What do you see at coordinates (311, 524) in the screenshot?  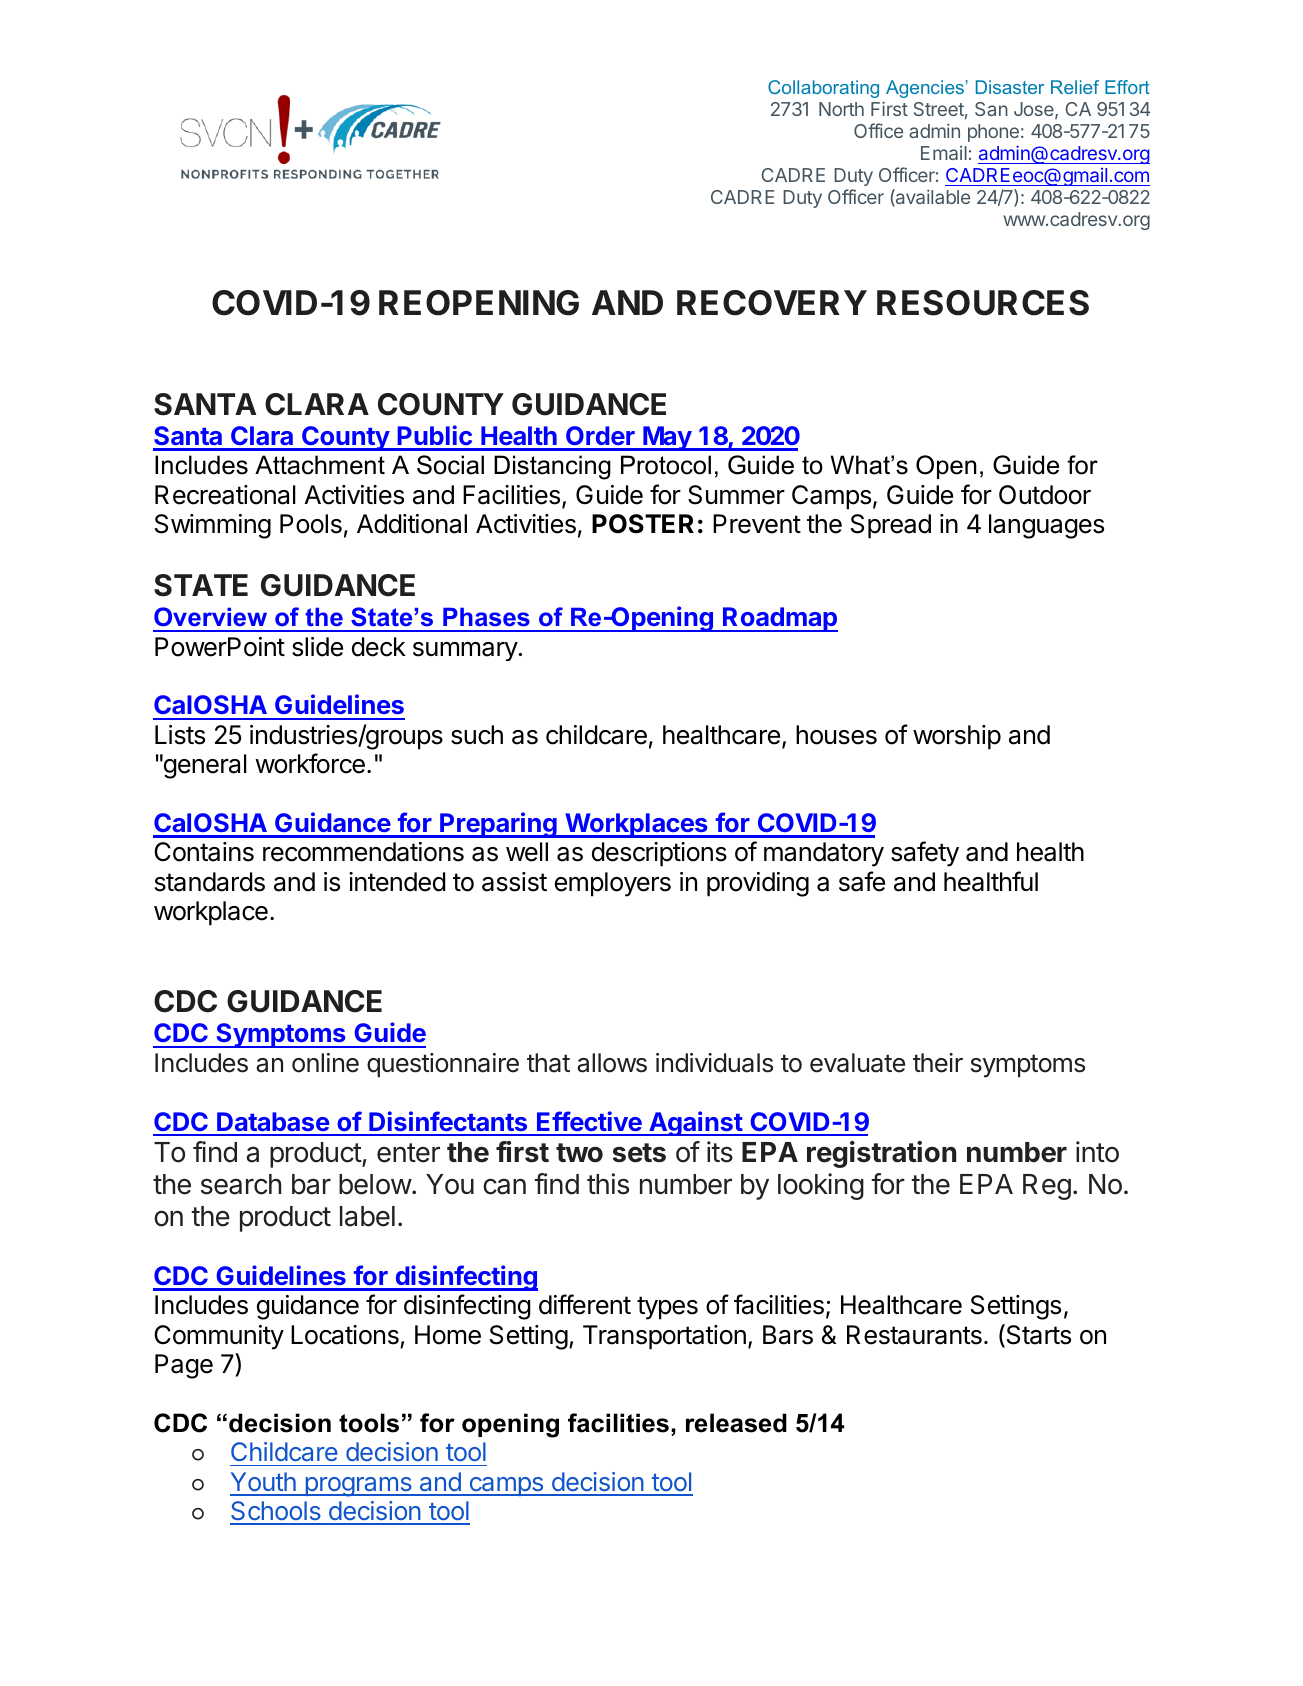 I see `Pools` at bounding box center [311, 524].
